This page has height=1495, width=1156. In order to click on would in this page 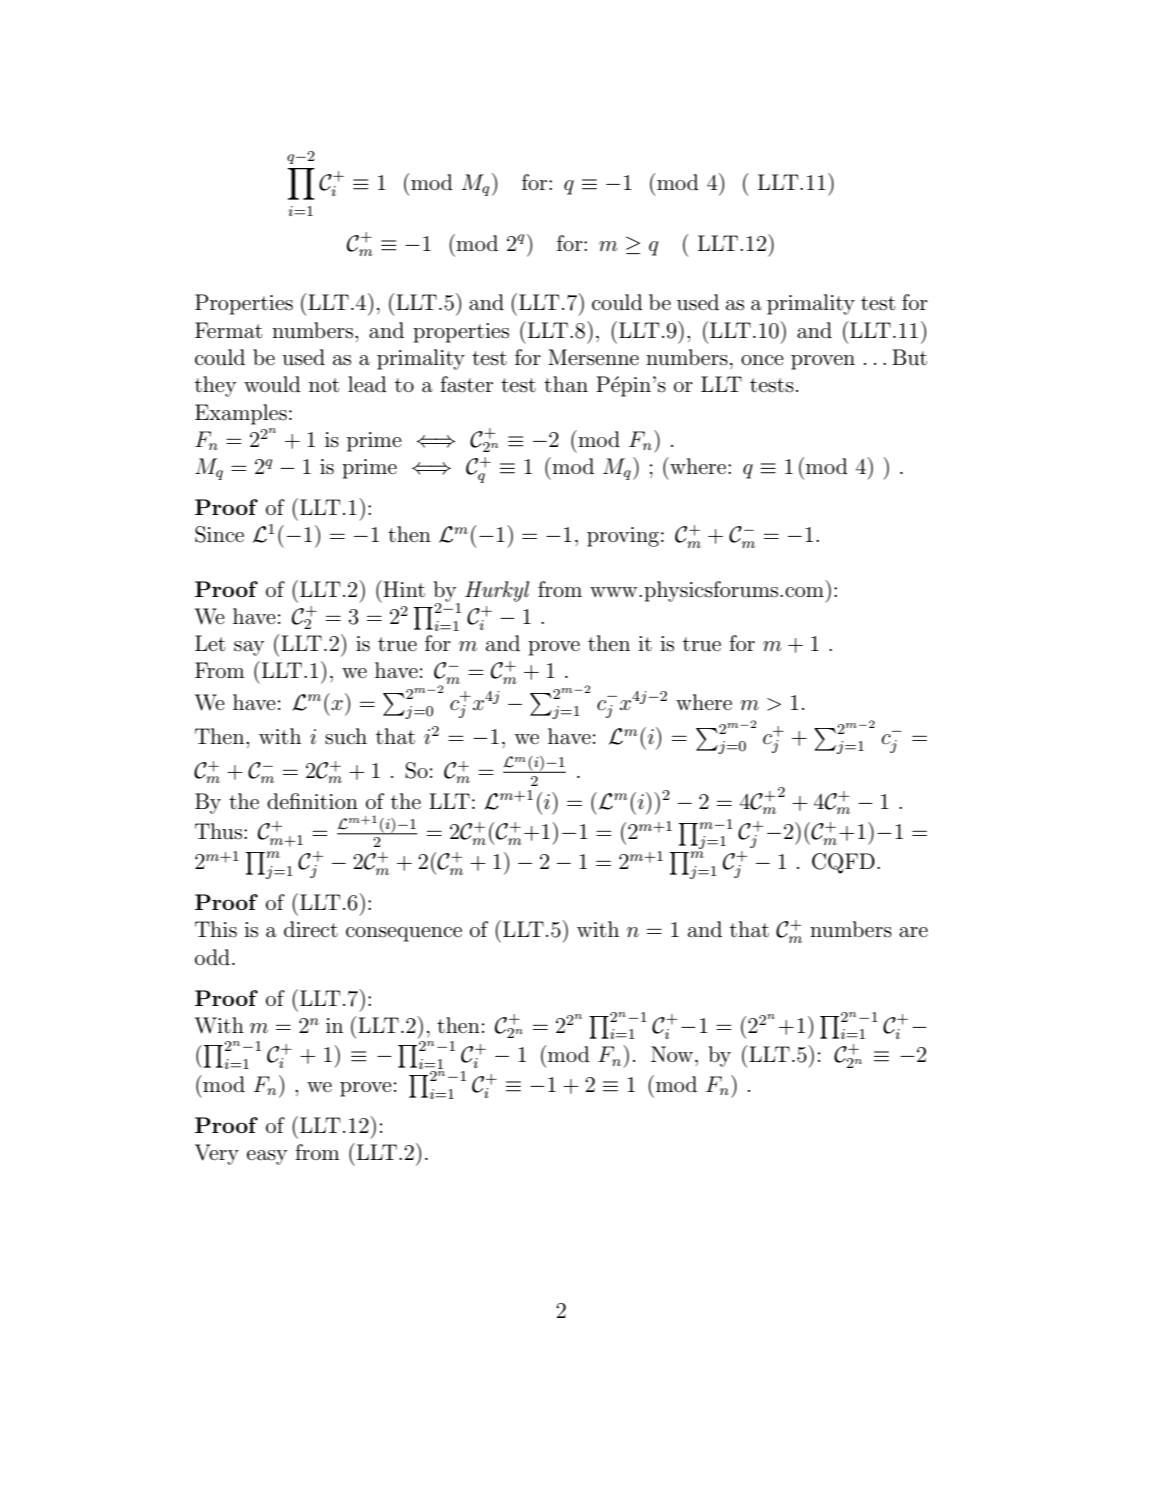, I will do `click(272, 384)`.
